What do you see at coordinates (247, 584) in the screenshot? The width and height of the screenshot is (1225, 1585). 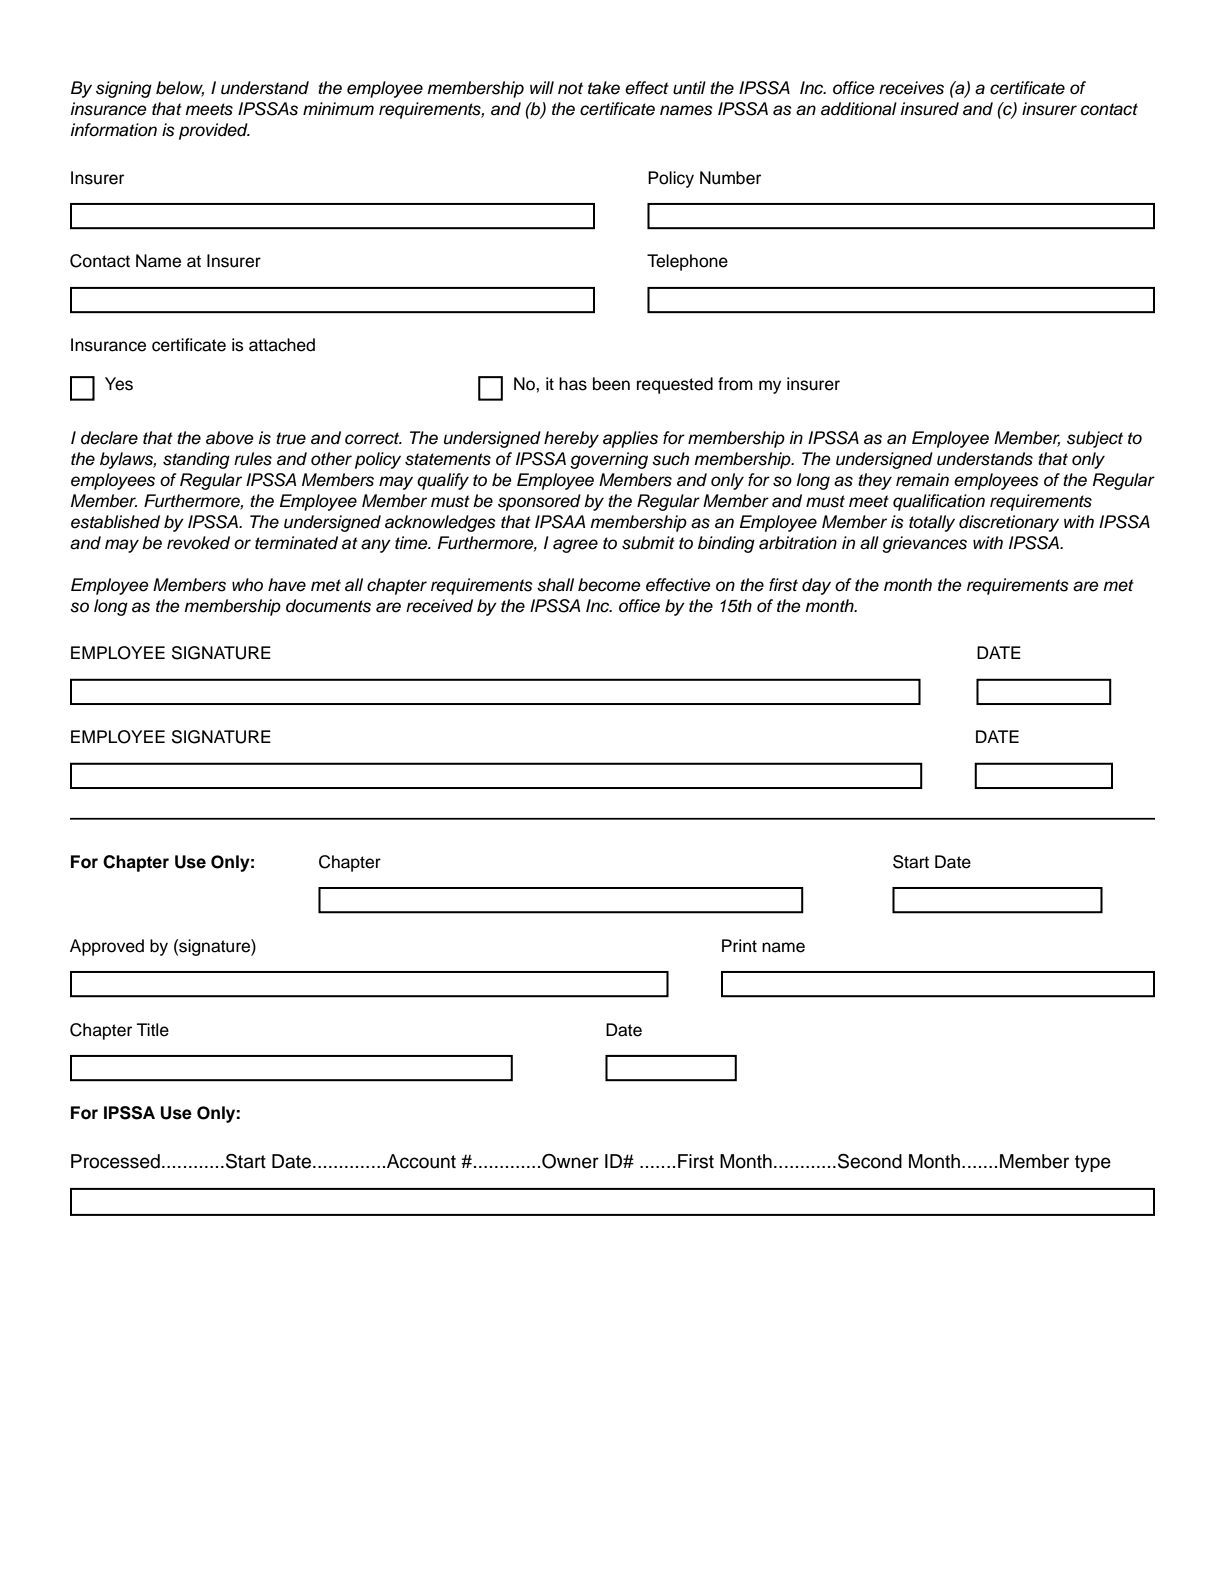 I see `who` at bounding box center [247, 584].
